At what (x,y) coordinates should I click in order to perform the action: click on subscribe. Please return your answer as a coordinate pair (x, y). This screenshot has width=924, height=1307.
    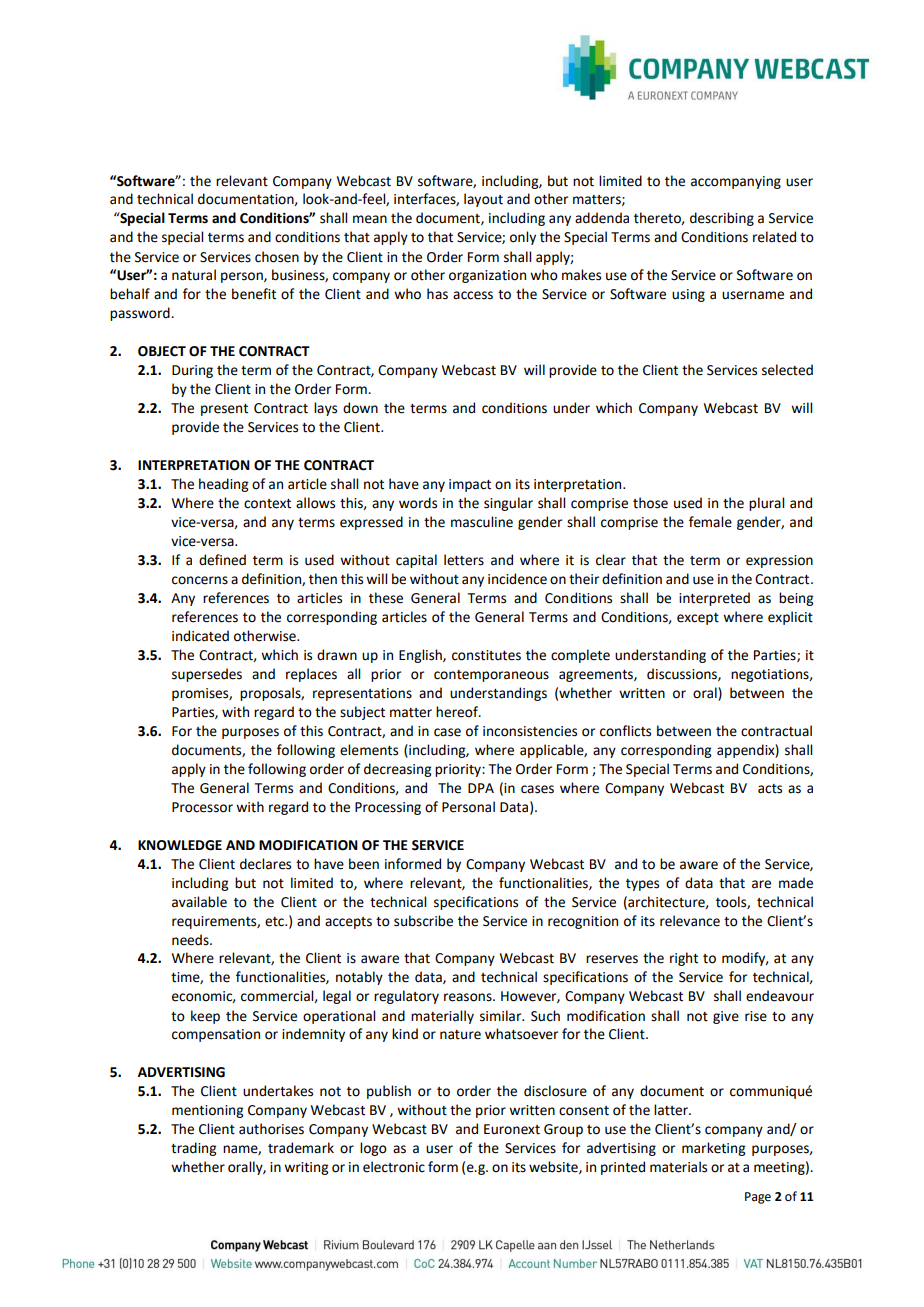
    Looking at the image, I should click on (423, 921).
